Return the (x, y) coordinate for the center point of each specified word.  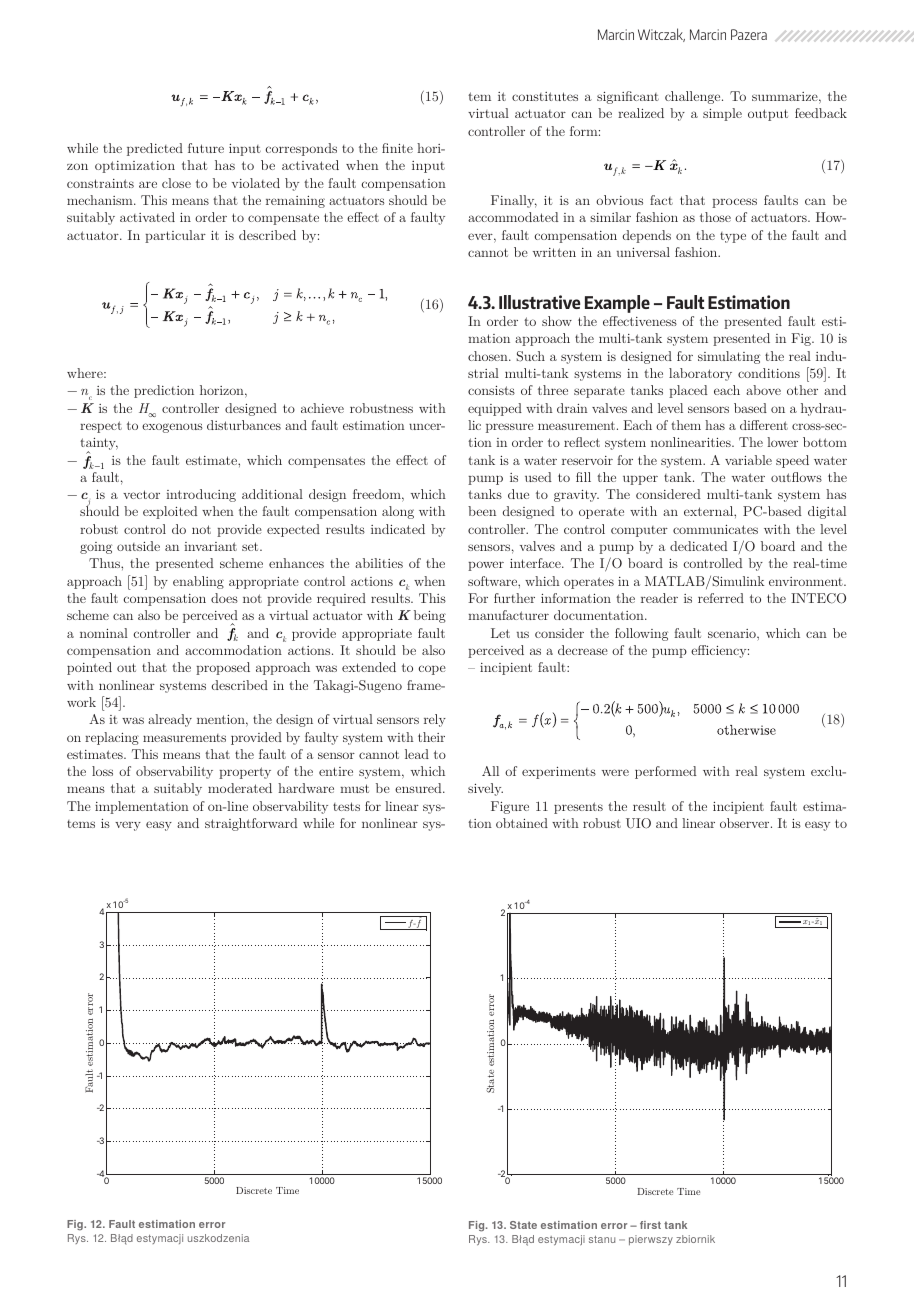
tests (346, 806)
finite (397, 148)
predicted (155, 149)
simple (722, 114)
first (650, 1225)
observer (746, 823)
